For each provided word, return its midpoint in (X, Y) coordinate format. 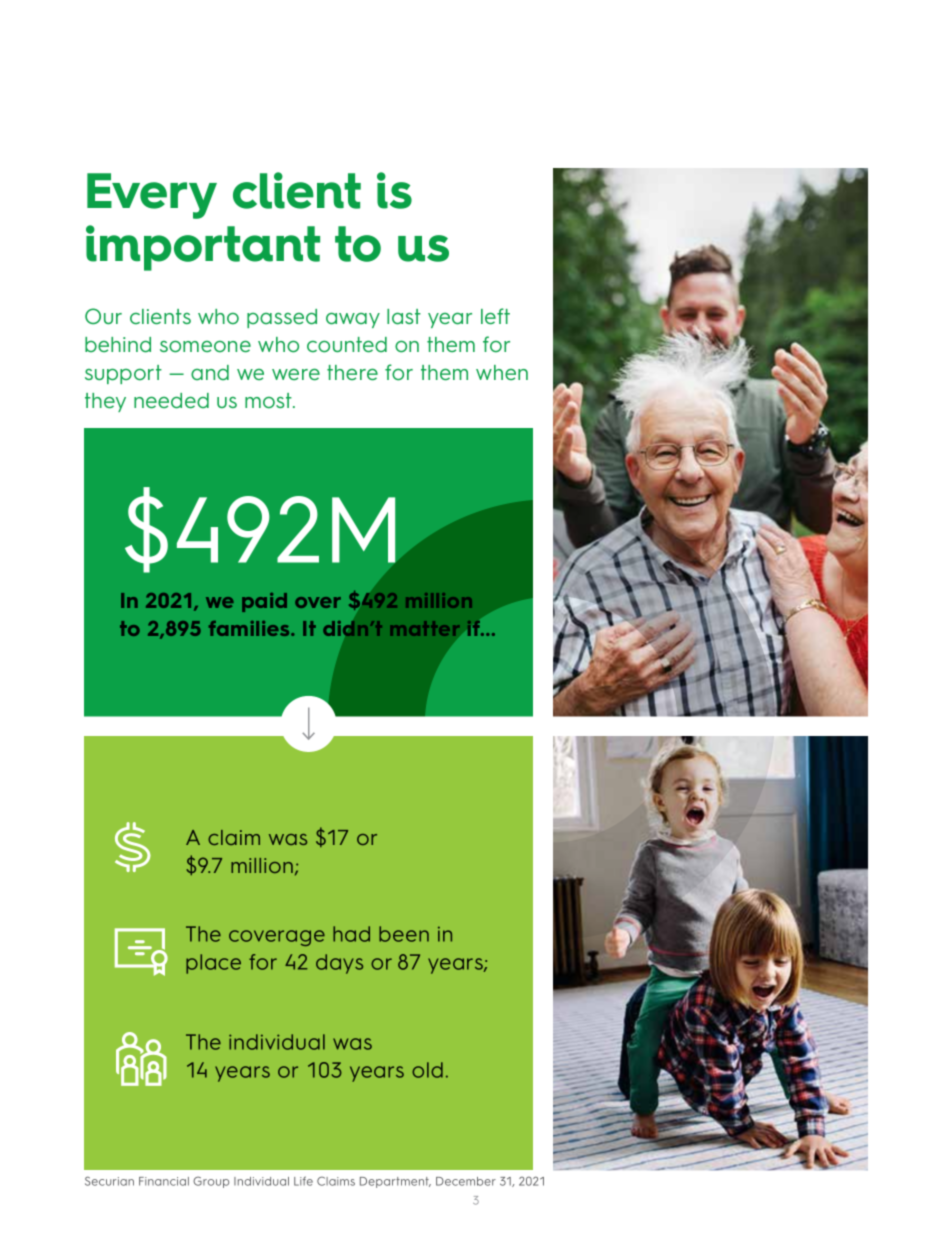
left (495, 316)
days (339, 964)
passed (282, 318)
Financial (164, 1181)
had (351, 934)
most (269, 401)
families (250, 628)
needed (171, 401)
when (502, 372)
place (213, 964)
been (404, 934)
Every (152, 196)
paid (264, 602)
